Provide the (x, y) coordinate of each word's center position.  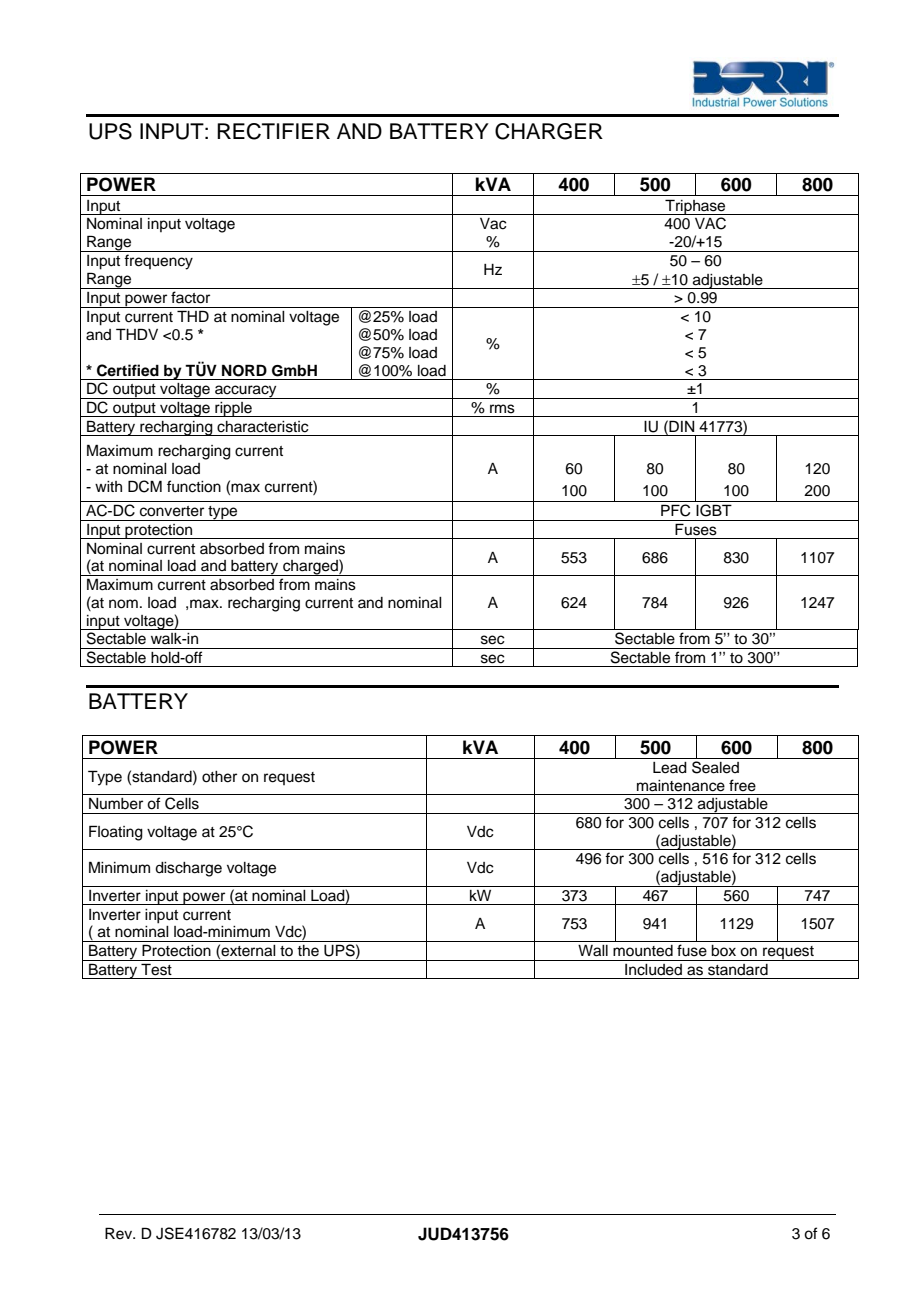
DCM (145, 486)
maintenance (681, 786)
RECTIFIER (273, 131)
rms (502, 409)
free (742, 785)
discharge (188, 869)
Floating (116, 833)
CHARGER (549, 131)
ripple (233, 409)
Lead (670, 768)
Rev (120, 1233)
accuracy (246, 392)
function (194, 486)
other (219, 777)
